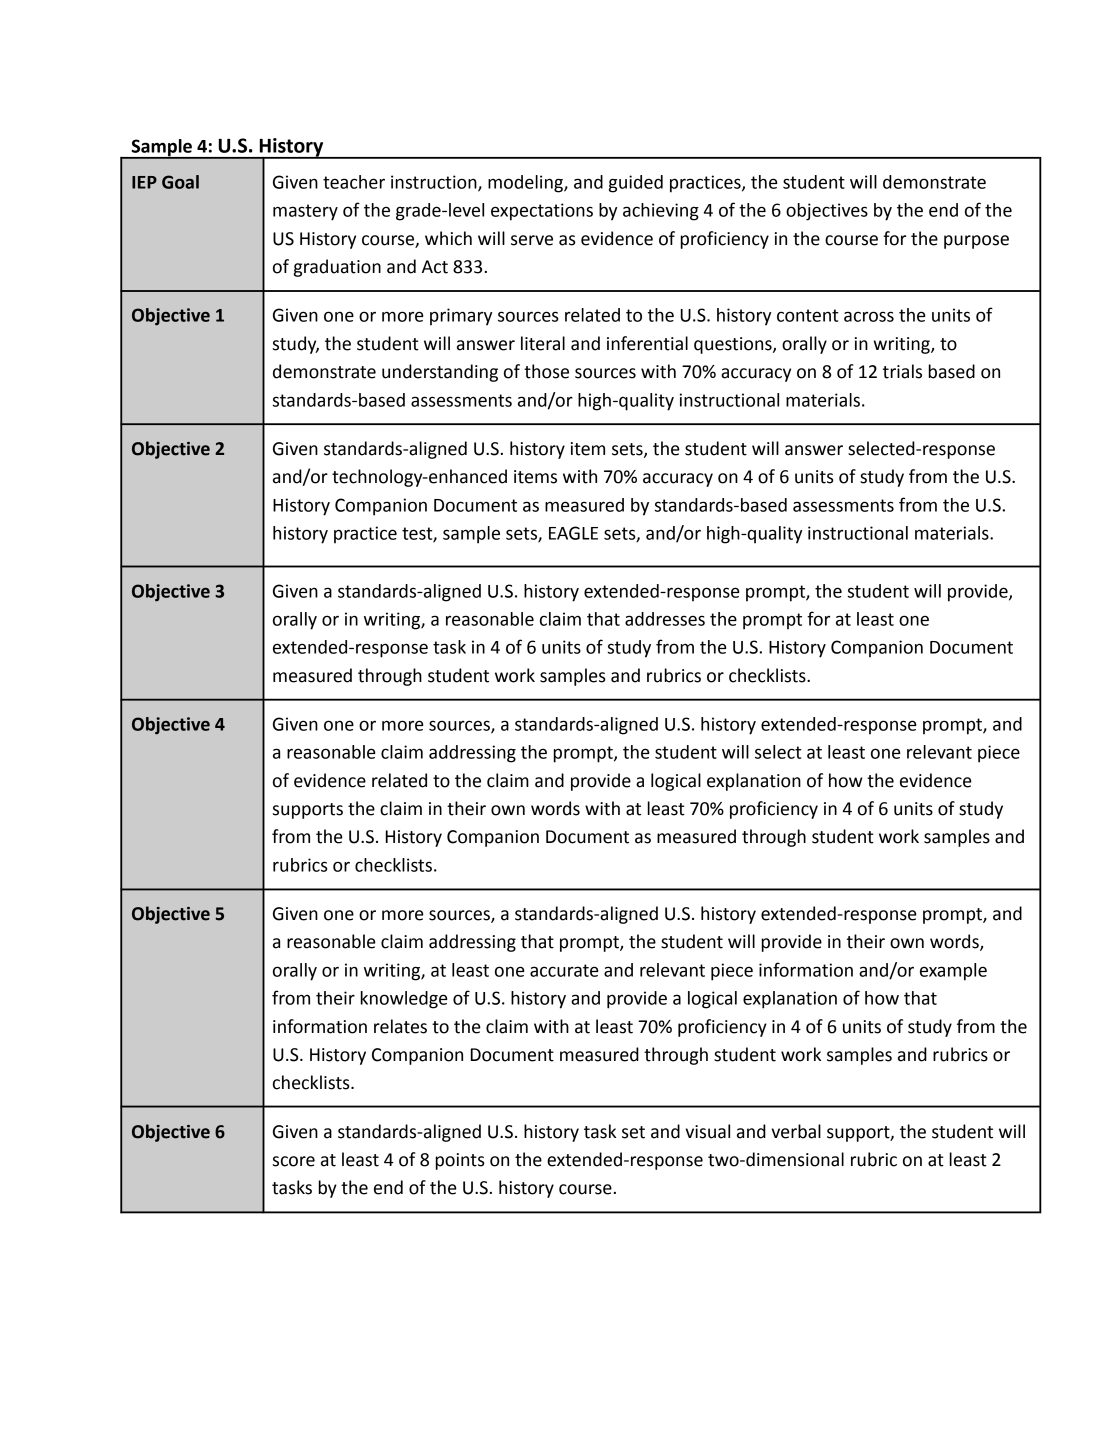 This screenshot has width=1116, height=1445. I want to click on example, so click(953, 972).
